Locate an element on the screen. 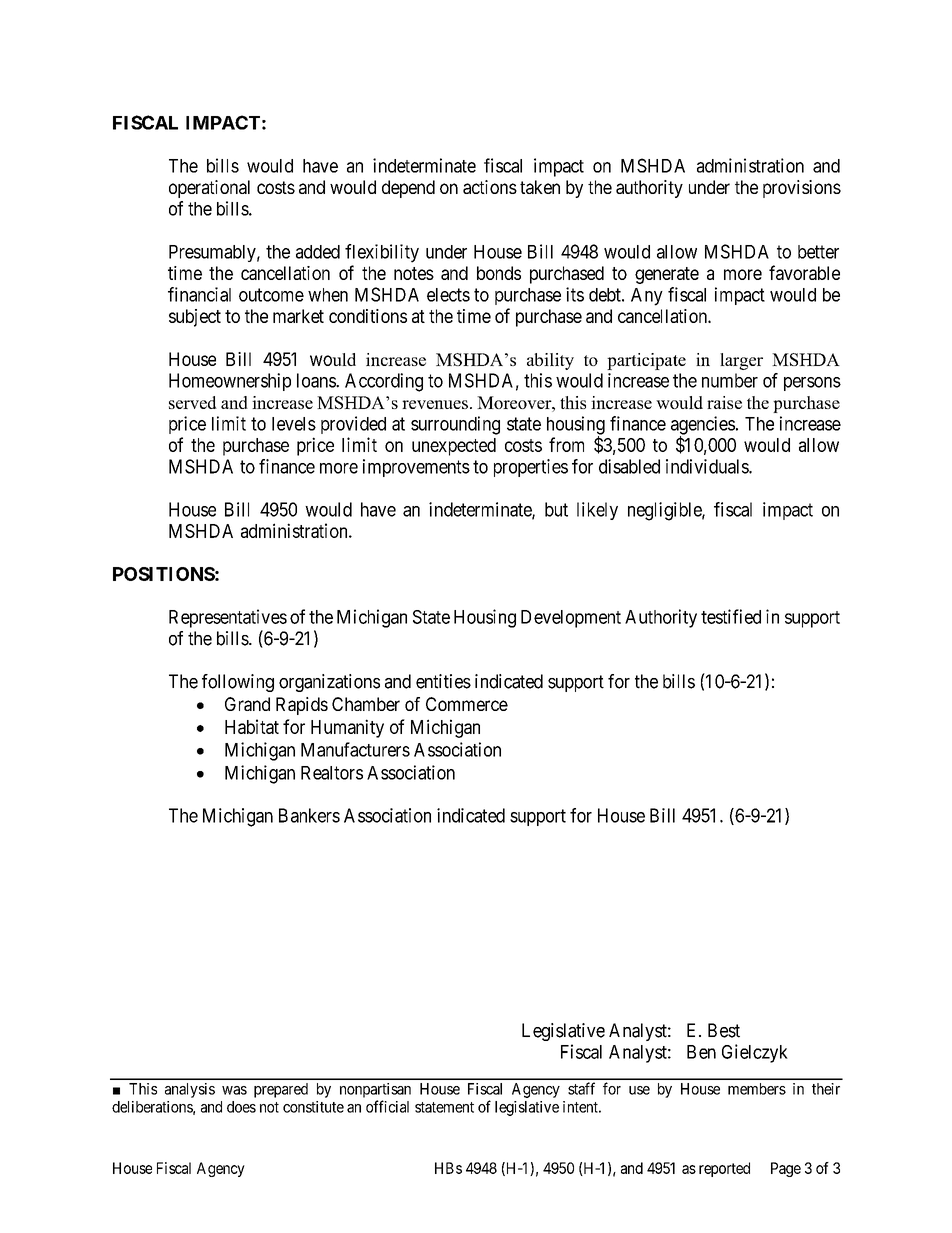 This screenshot has width=952, height=1233. Best is located at coordinates (724, 1030).
